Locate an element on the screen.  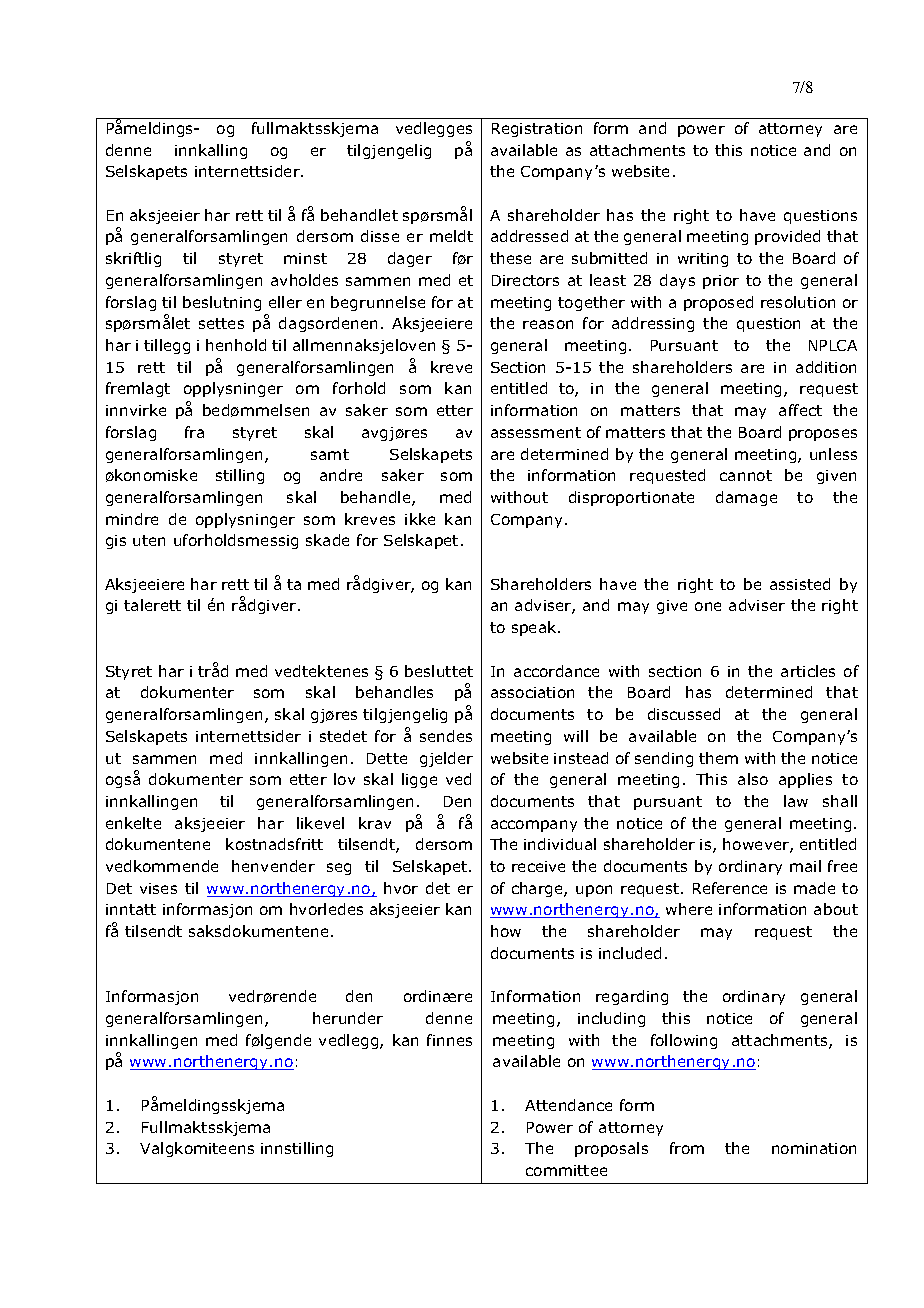
finnes is located at coordinates (449, 1040).
